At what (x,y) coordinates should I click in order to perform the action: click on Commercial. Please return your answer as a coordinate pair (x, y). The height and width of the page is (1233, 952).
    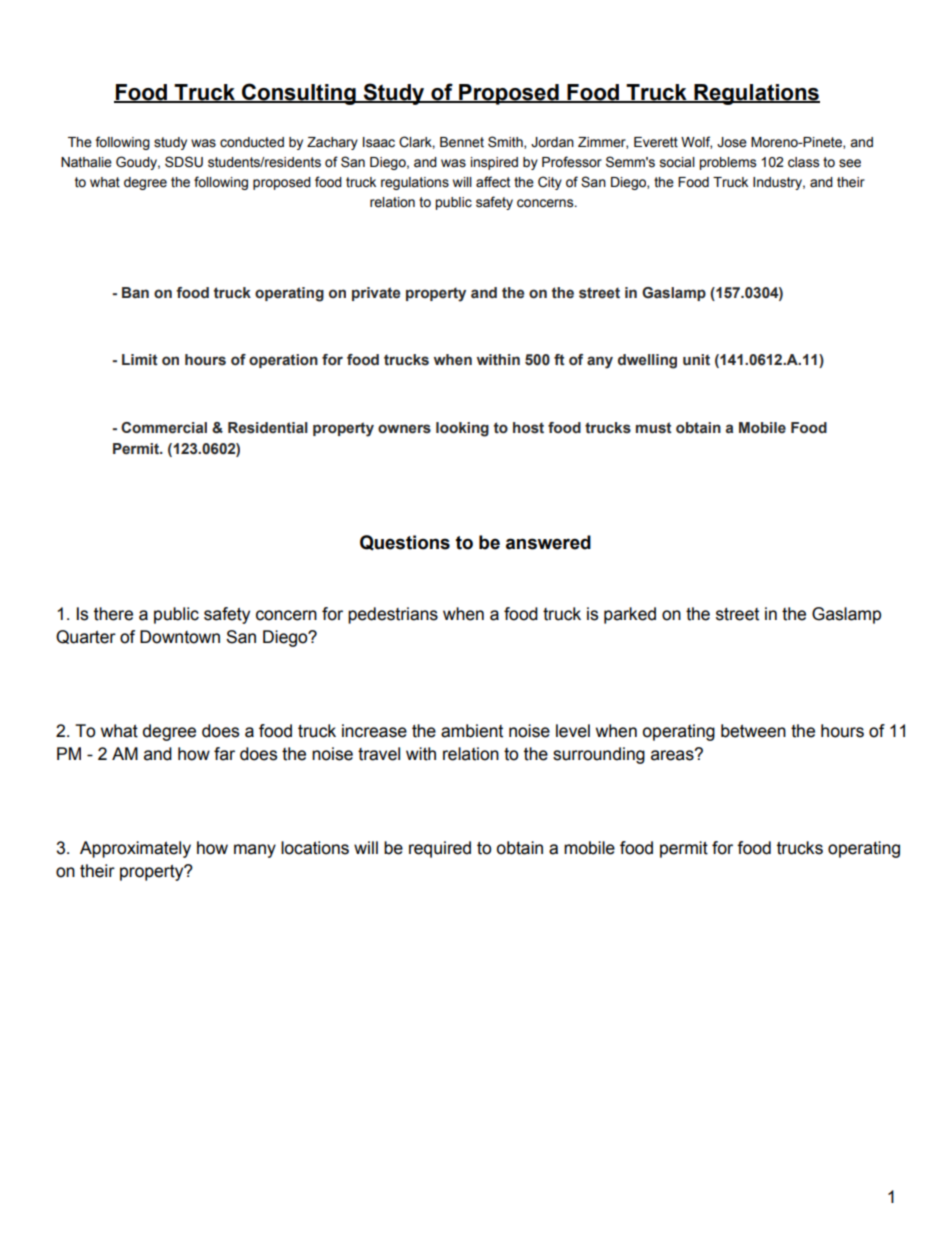
    Looking at the image, I should click on (164, 428).
